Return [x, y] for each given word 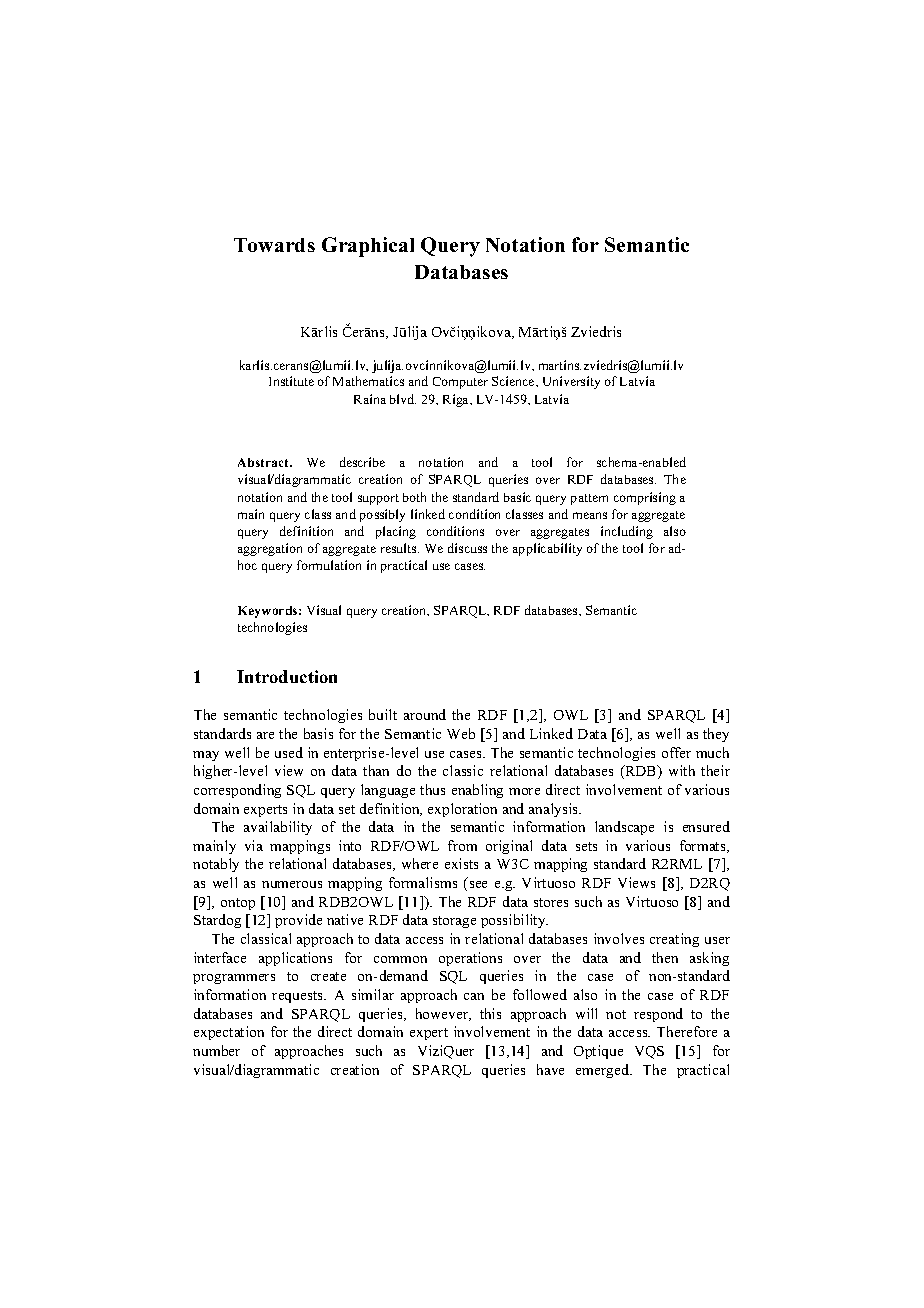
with [682, 770]
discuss [467, 548]
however [443, 1014]
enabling [477, 791]
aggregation [270, 549]
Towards [274, 245]
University [571, 382]
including [627, 532]
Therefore [687, 1031]
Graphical [368, 247]
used [289, 752]
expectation [229, 1033]
